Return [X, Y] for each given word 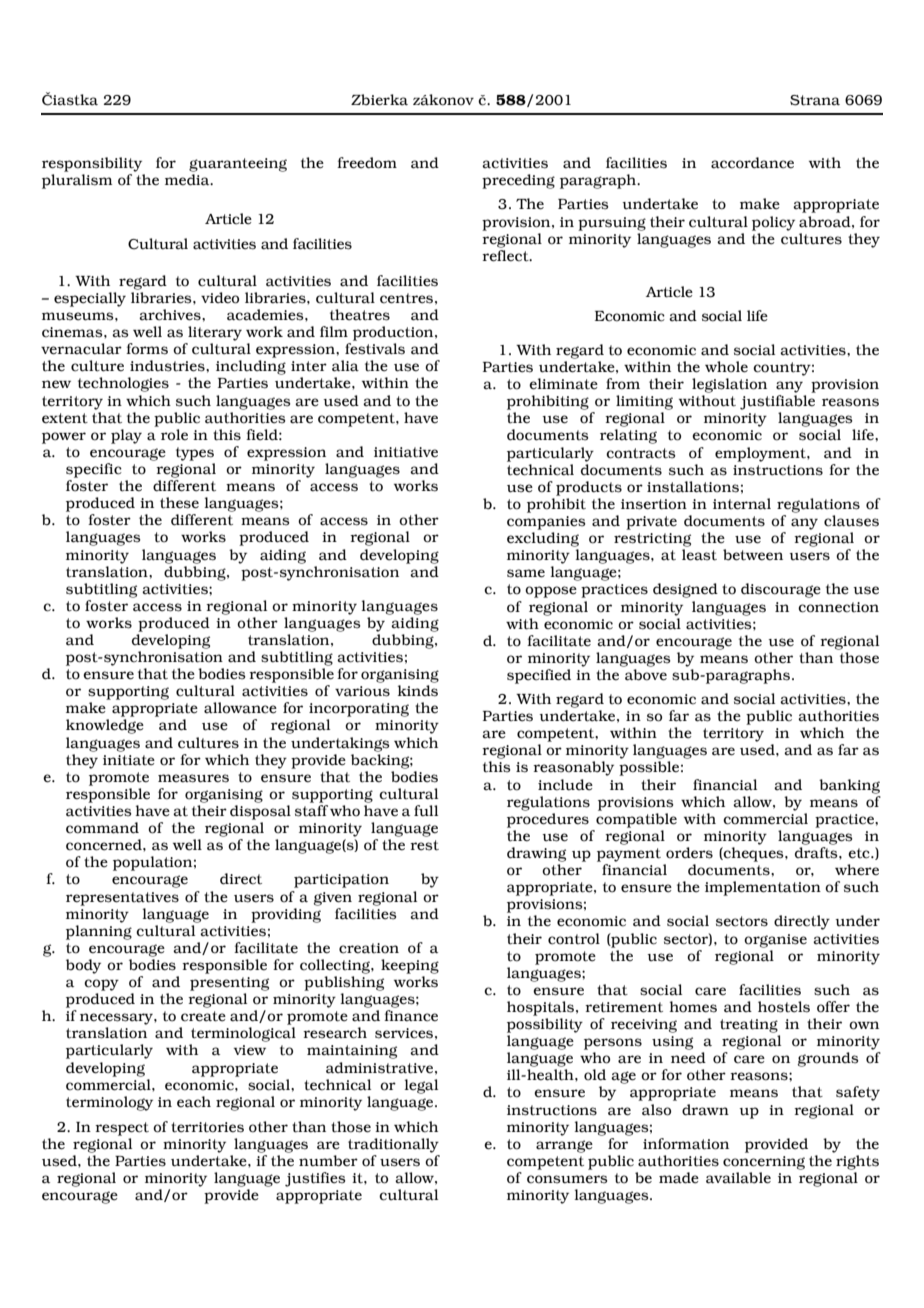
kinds [418, 691]
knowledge [105, 726]
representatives [122, 899]
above [646, 675]
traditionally [393, 1145]
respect [122, 1129]
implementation [763, 888]
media [188, 180]
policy [773, 223]
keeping [410, 966]
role [174, 435]
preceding [518, 181]
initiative [406, 452]
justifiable [777, 402]
